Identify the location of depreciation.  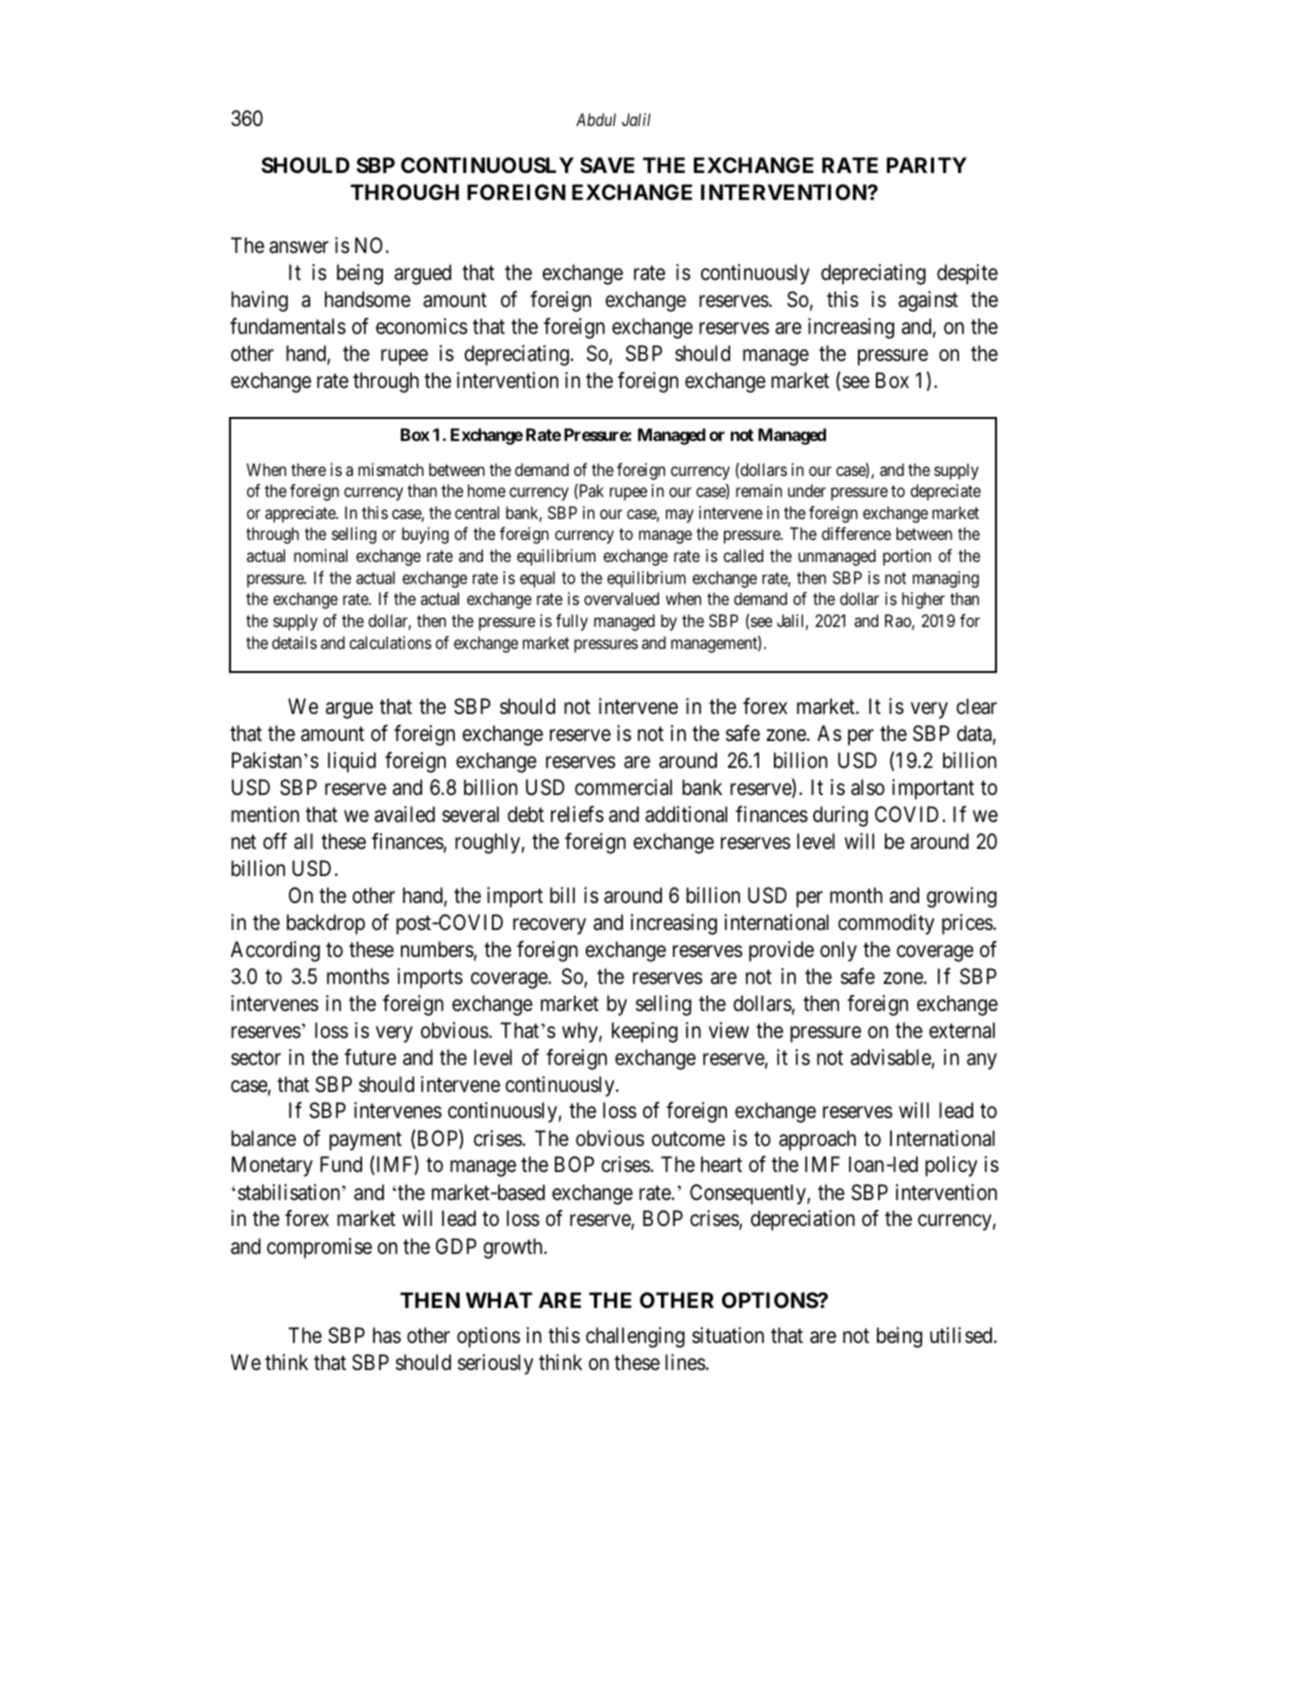
(803, 1220).
